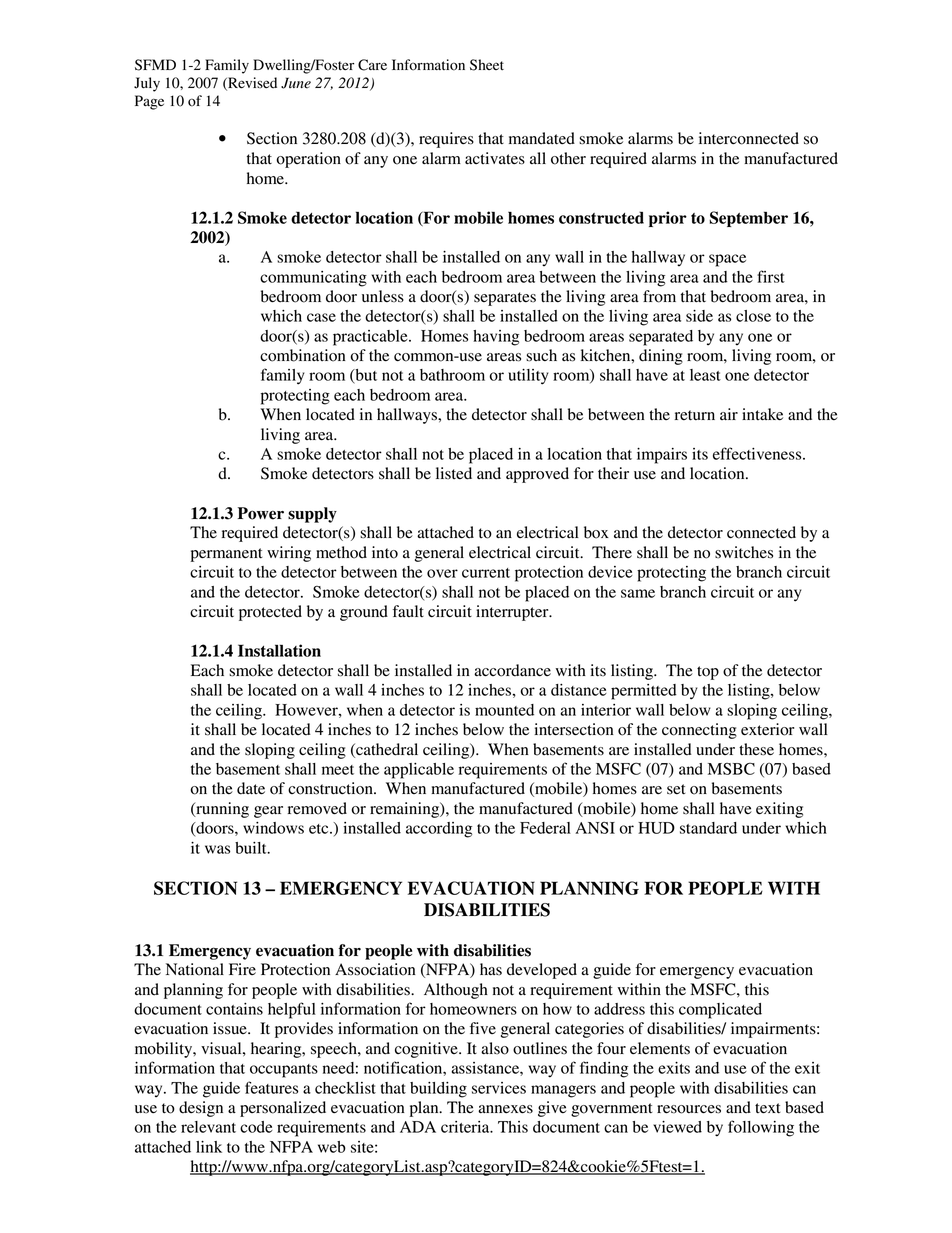 This screenshot has height=1233, width=952. I want to click on current, so click(486, 573).
